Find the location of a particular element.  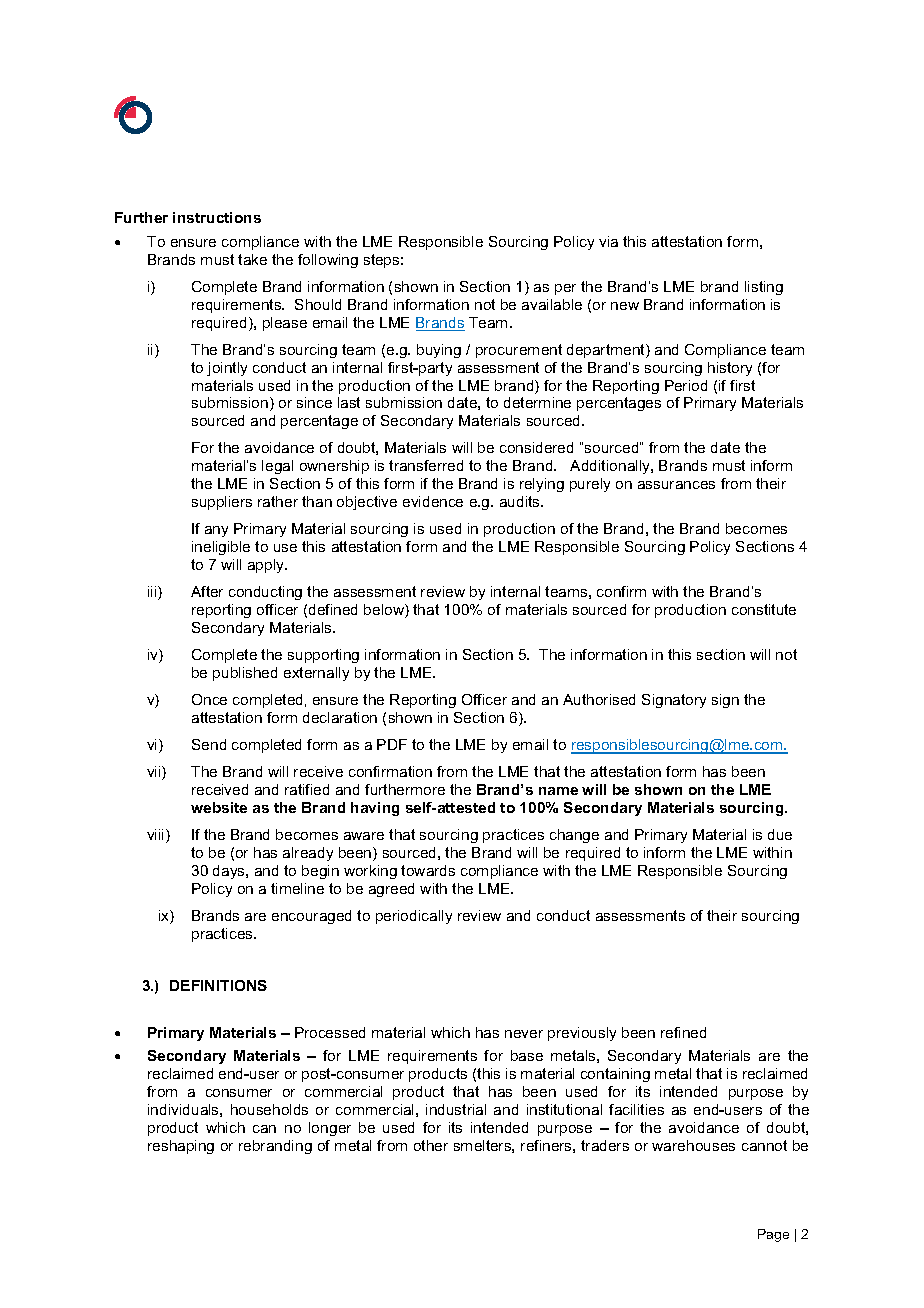

available is located at coordinates (552, 304).
